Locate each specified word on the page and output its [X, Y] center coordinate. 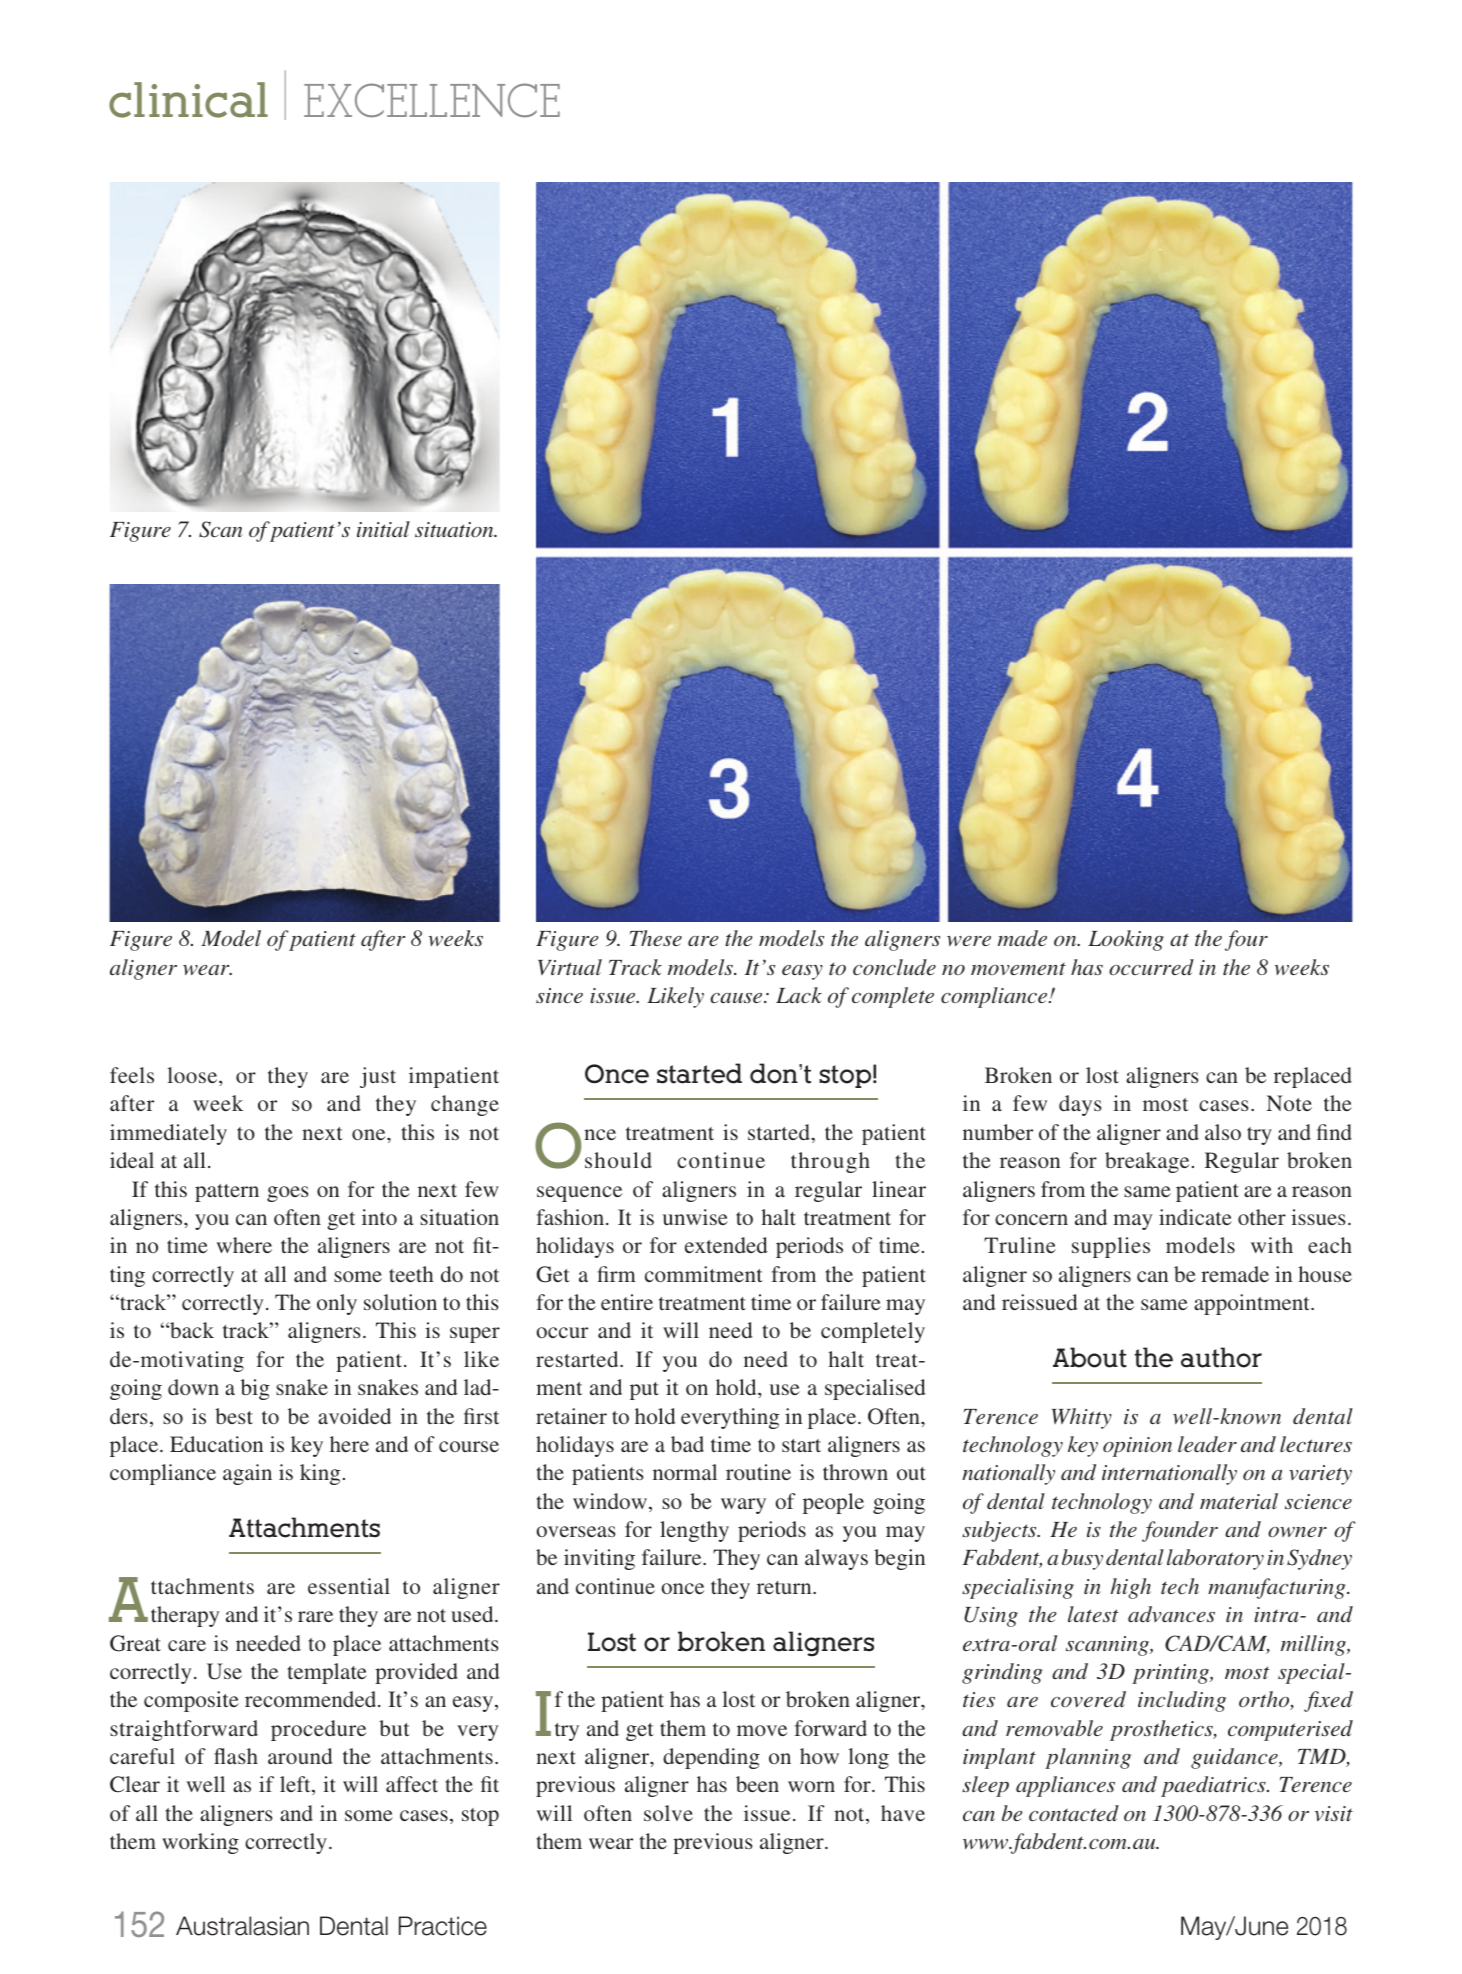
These [656, 938]
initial [383, 529]
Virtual [570, 967]
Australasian [242, 1926]
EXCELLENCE [432, 100]
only [337, 1304]
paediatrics [1214, 1786]
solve [668, 1813]
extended [726, 1245]
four [1246, 940]
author [1221, 1357]
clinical [188, 100]
